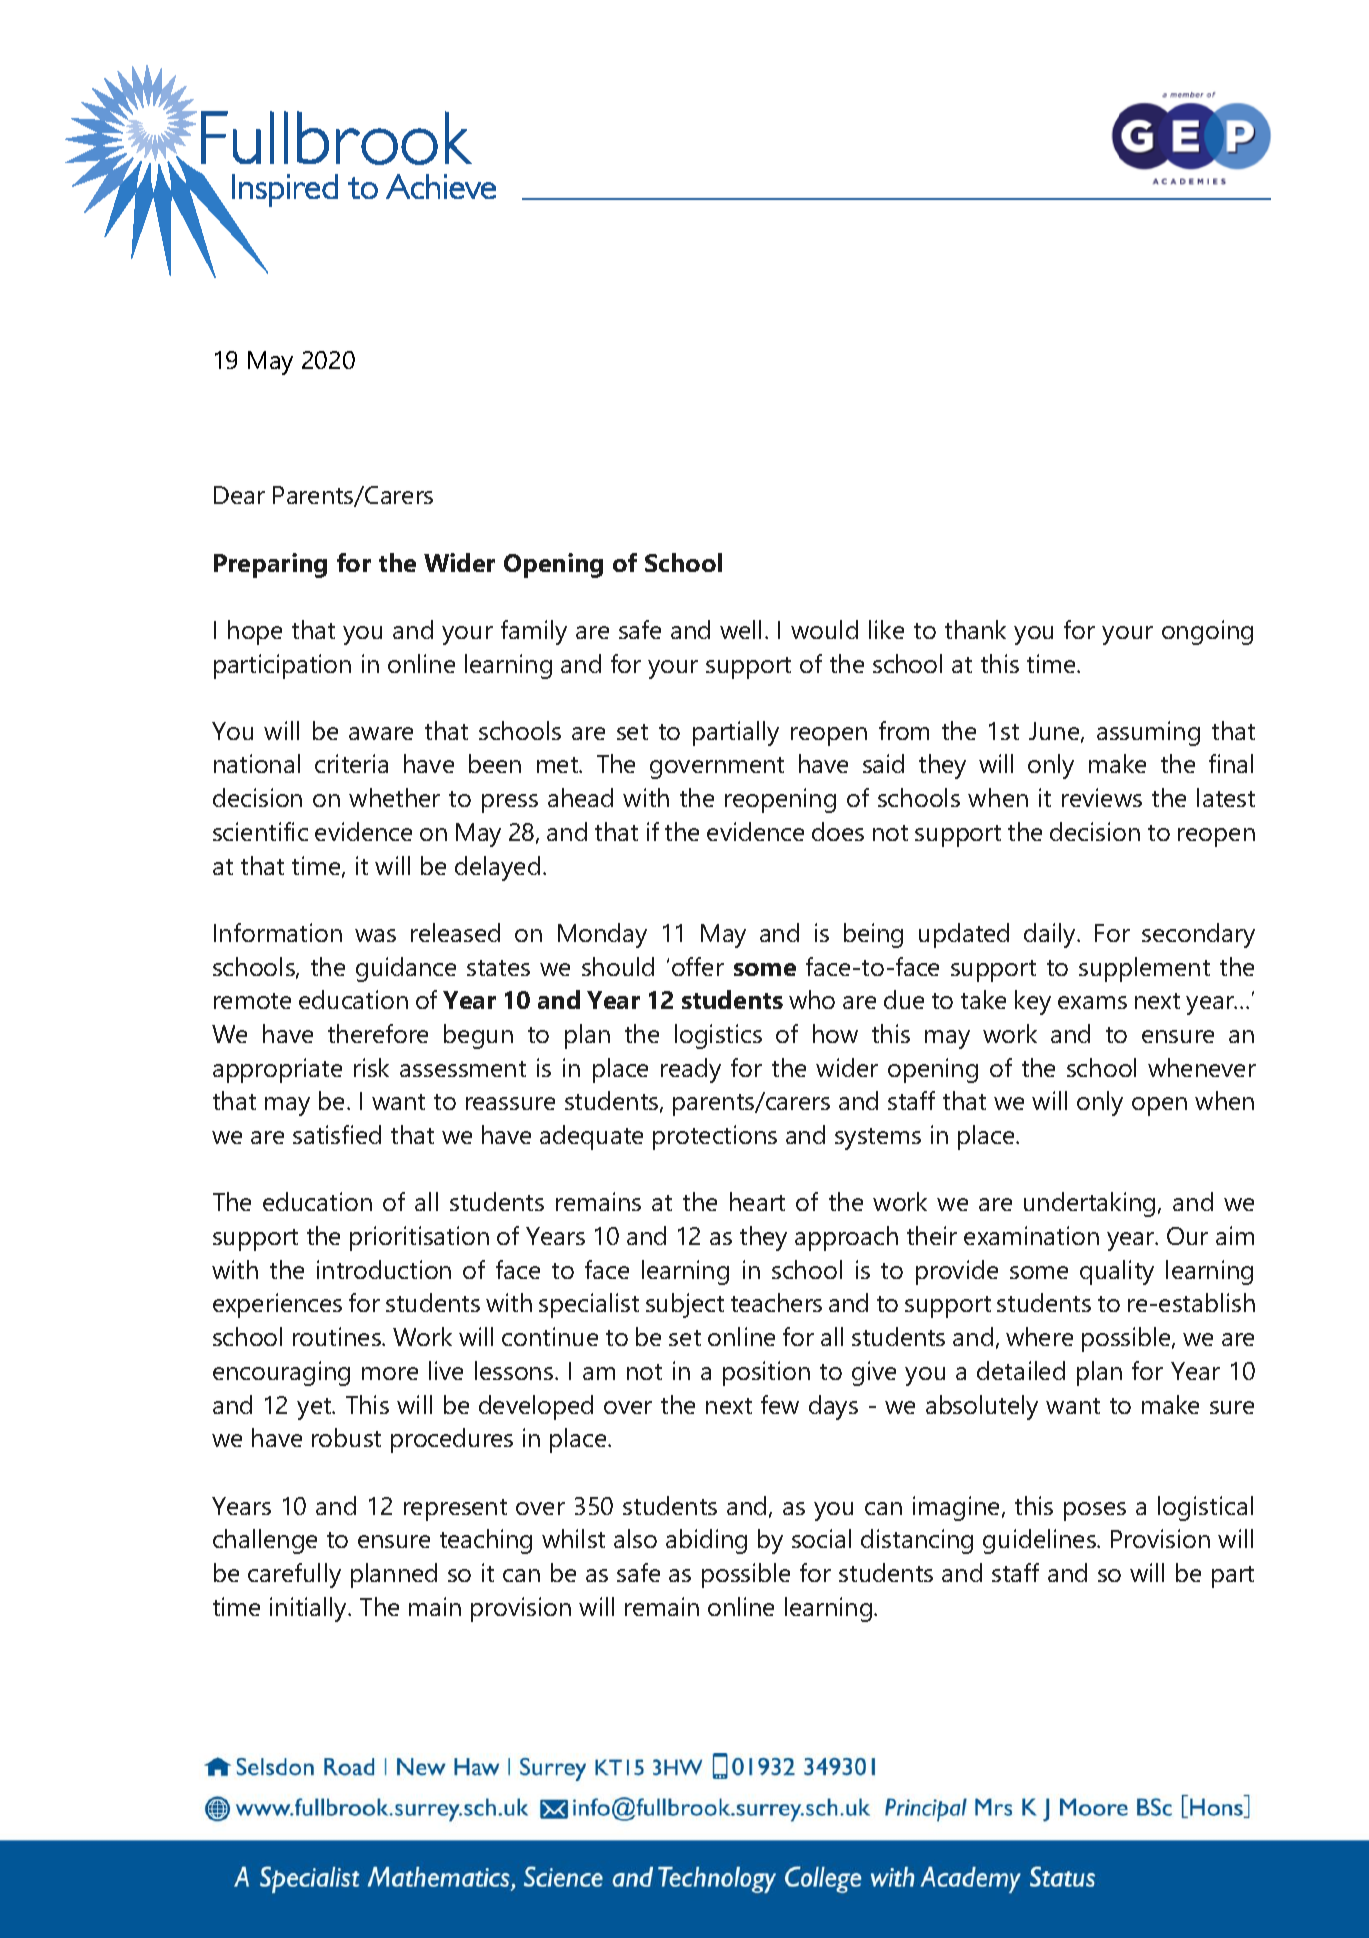 Image resolution: width=1369 pixels, height=1938 pixels. What do you see at coordinates (1144, 969) in the image?
I see `supplement` at bounding box center [1144, 969].
